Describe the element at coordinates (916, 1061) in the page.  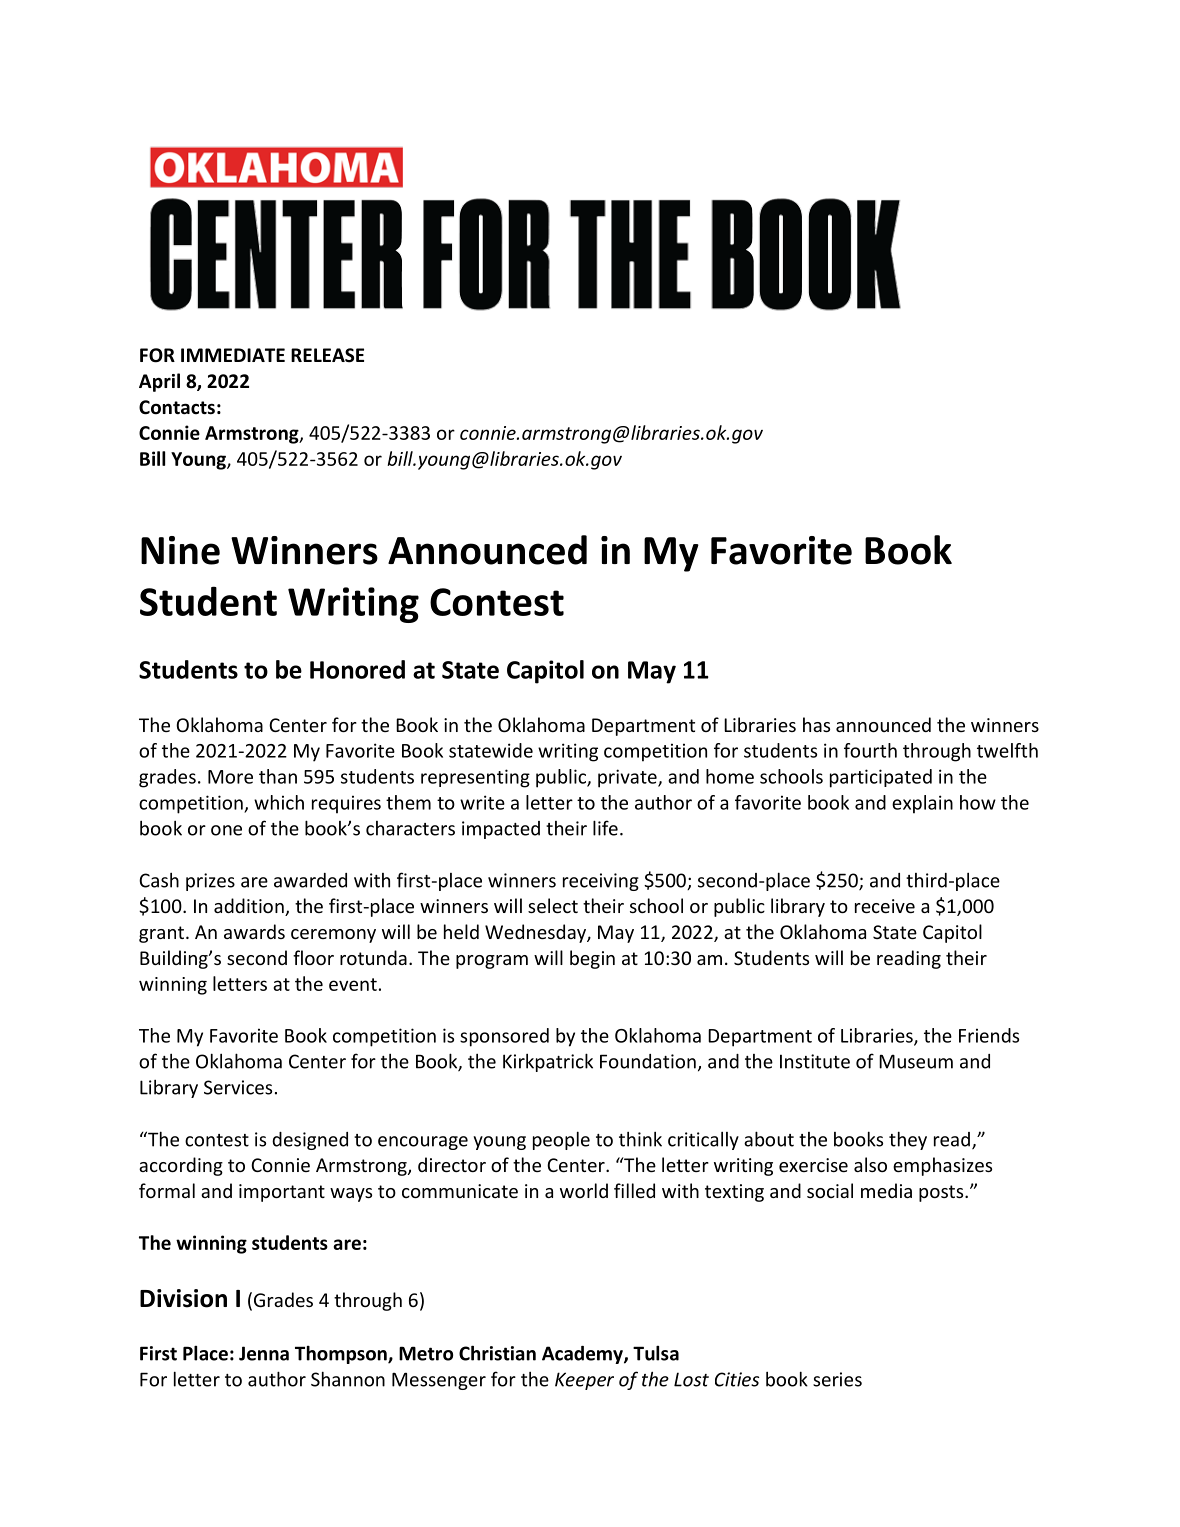
I see `Museum` at that location.
